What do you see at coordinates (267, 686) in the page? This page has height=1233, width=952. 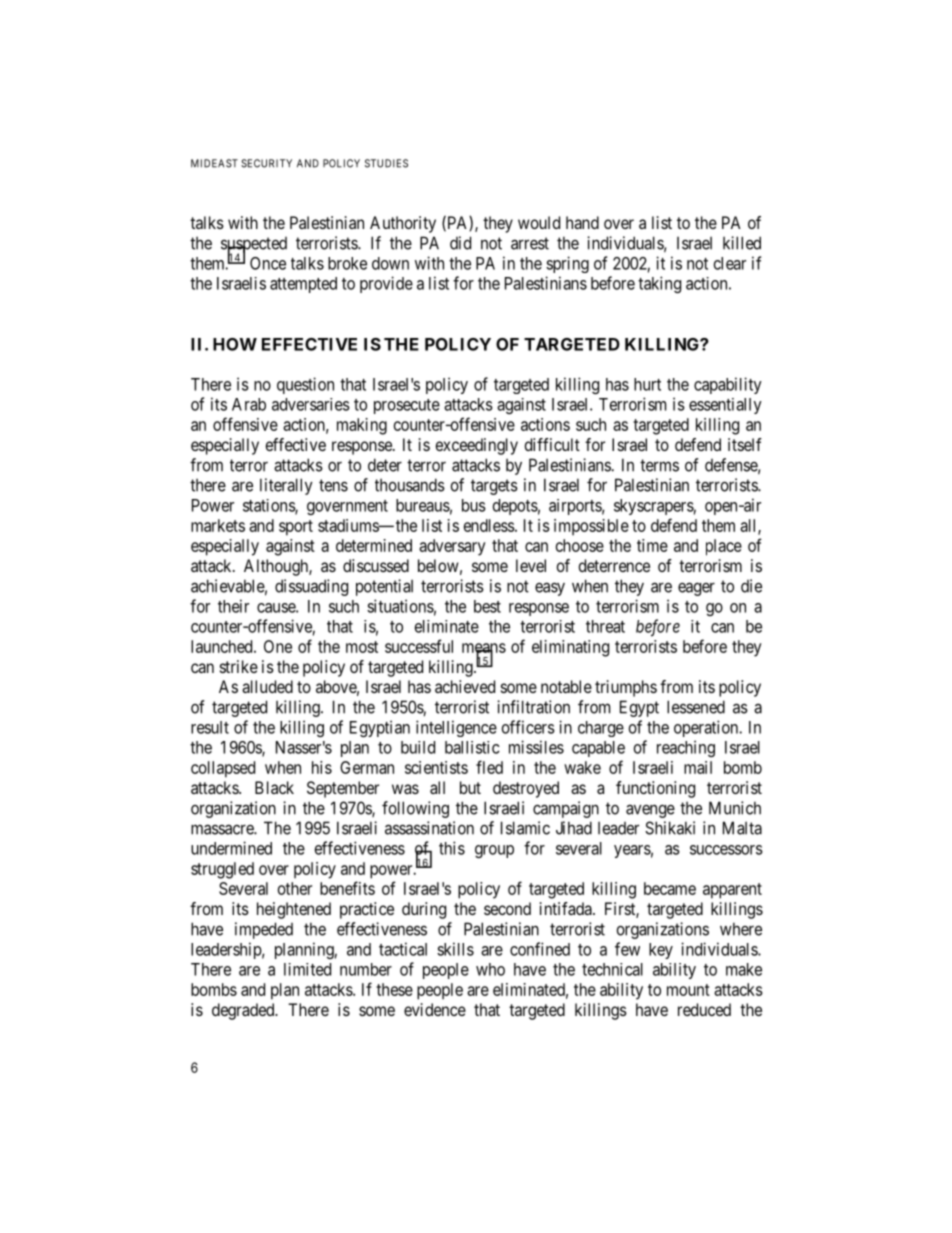 I see `alluded` at bounding box center [267, 686].
